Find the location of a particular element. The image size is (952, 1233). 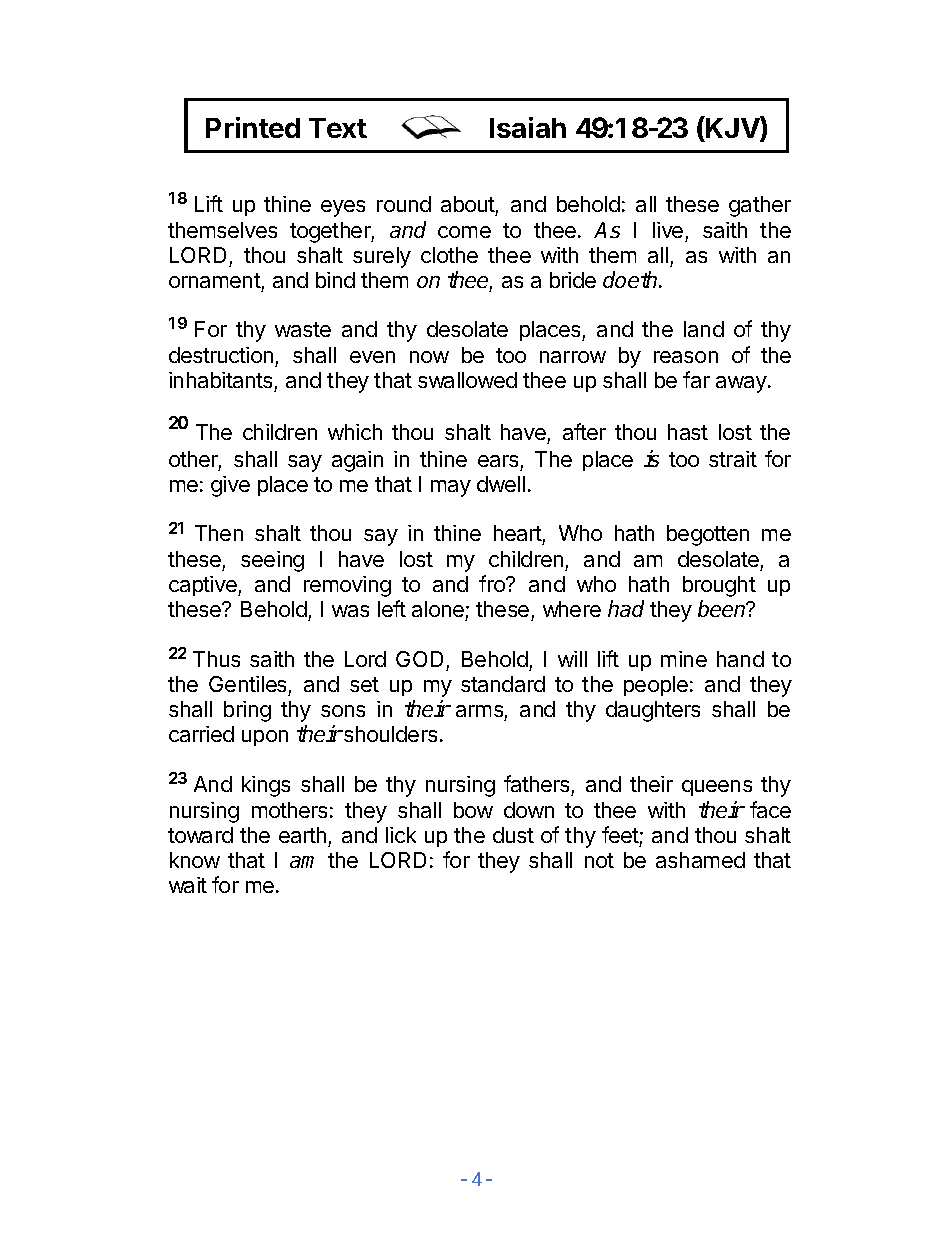

give is located at coordinates (230, 486).
